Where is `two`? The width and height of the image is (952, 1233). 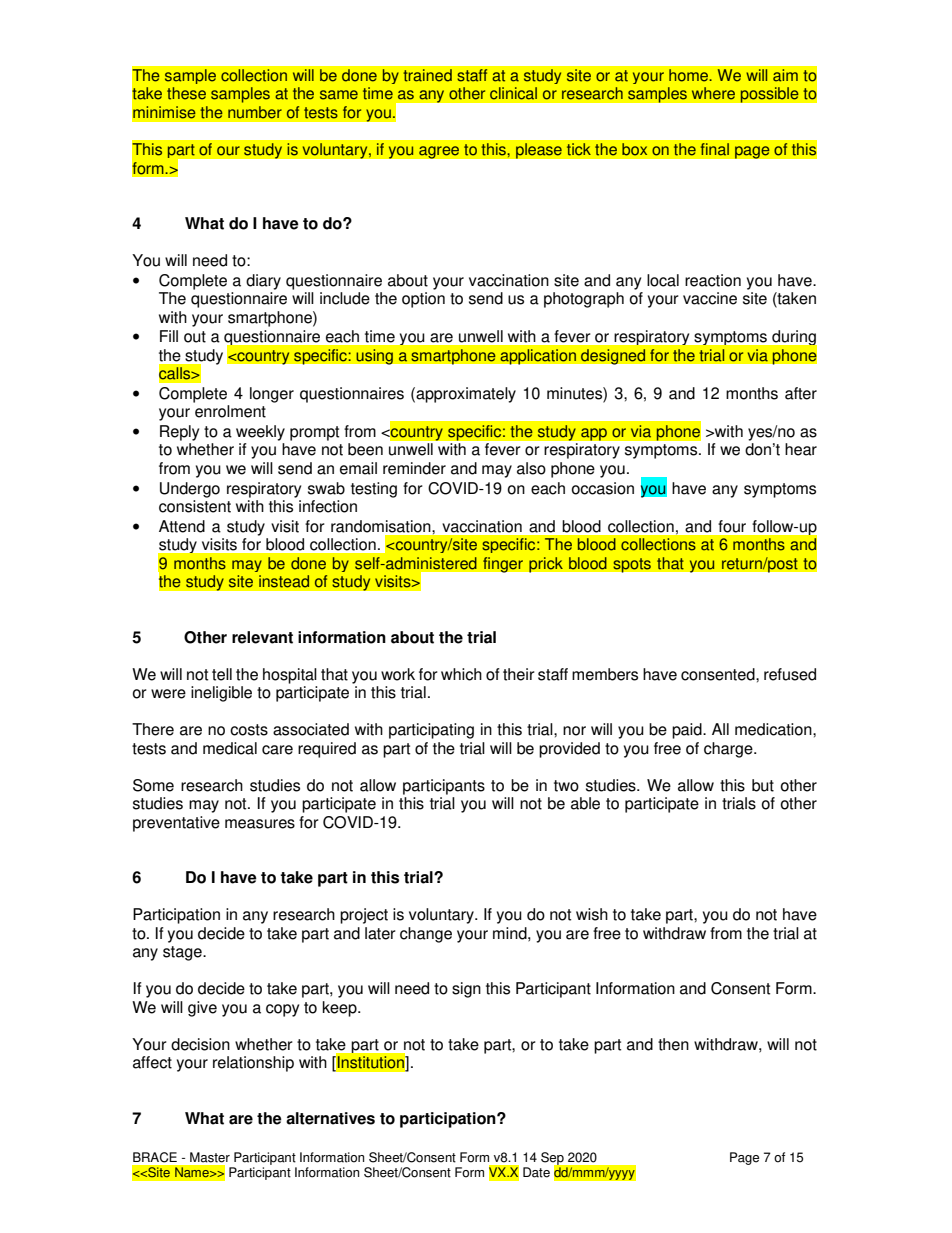 two is located at coordinates (566, 786).
